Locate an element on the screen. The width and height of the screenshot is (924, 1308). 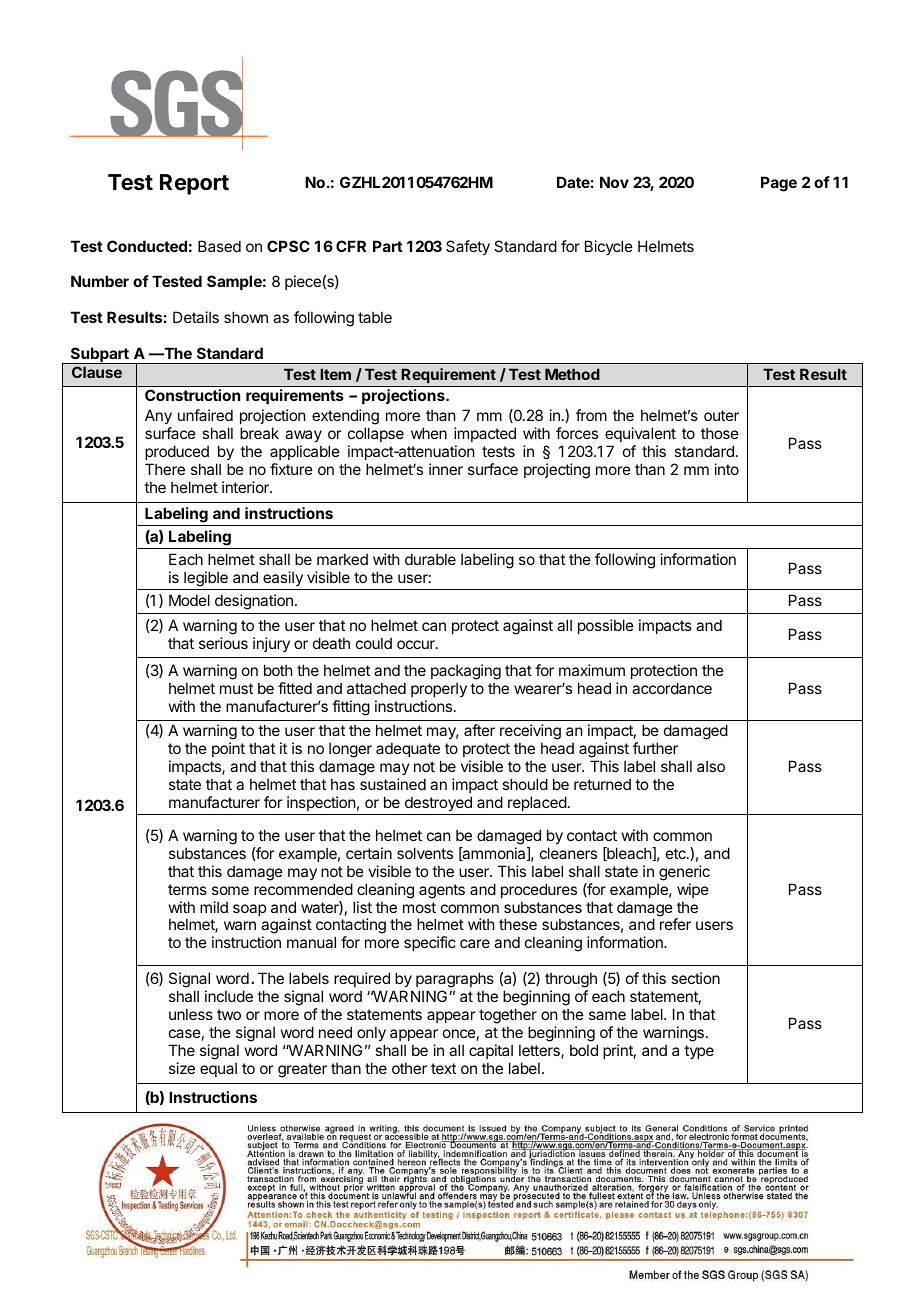
Report is located at coordinates (194, 184).
